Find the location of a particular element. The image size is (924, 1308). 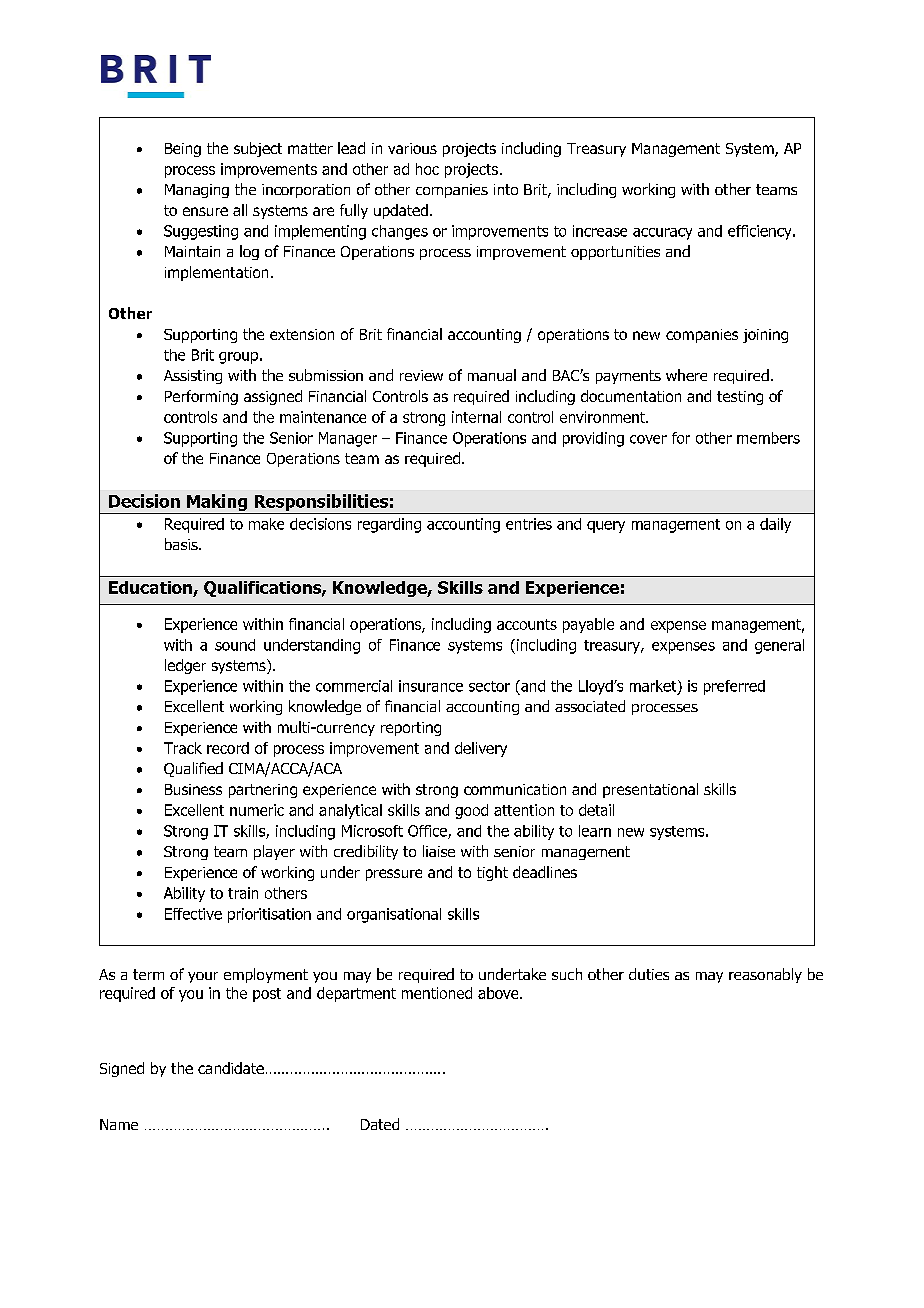

hoc is located at coordinates (427, 169).
